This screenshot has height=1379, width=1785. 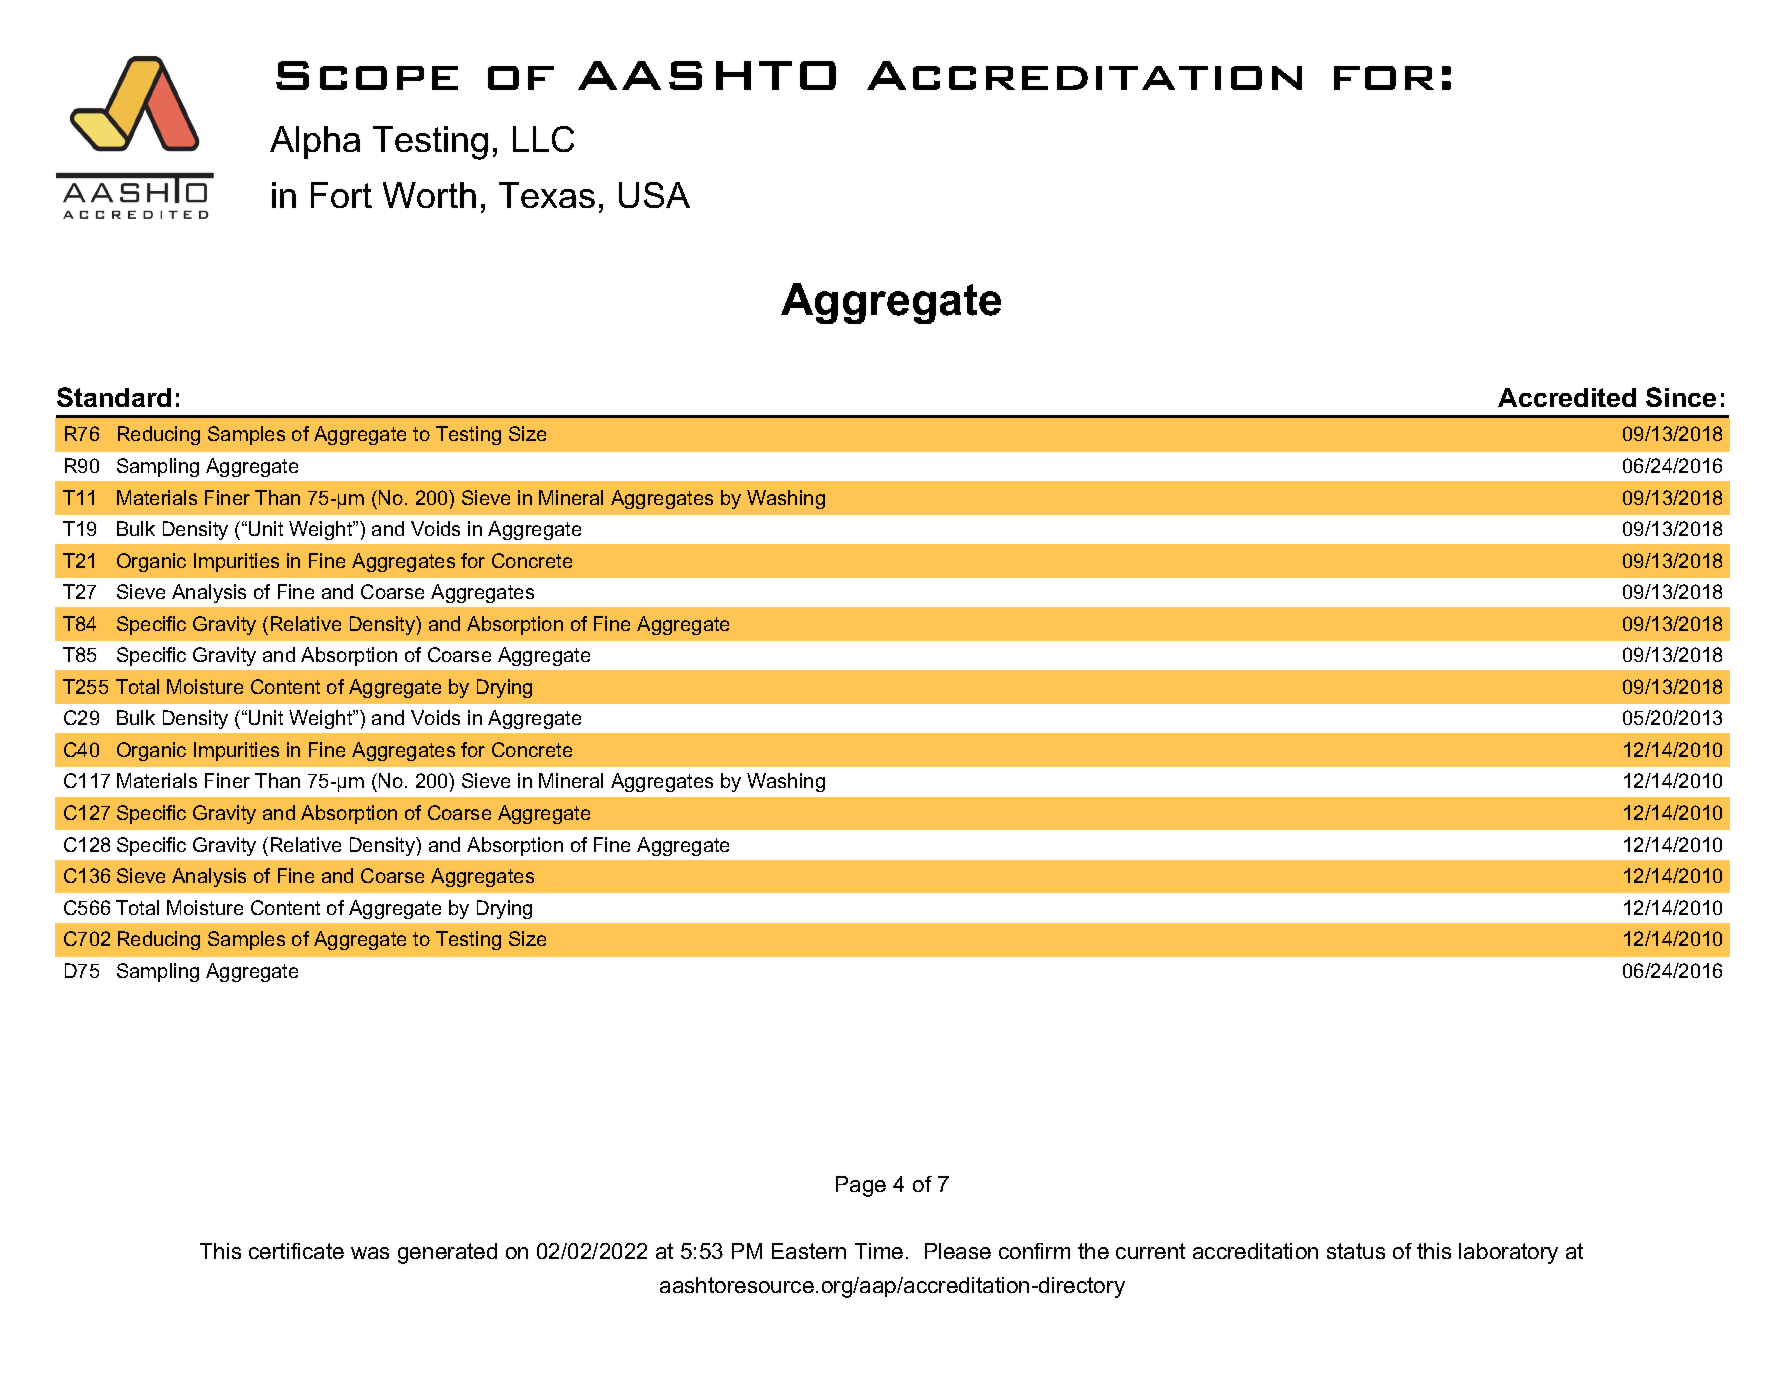 I want to click on Alpha, so click(x=315, y=142).
